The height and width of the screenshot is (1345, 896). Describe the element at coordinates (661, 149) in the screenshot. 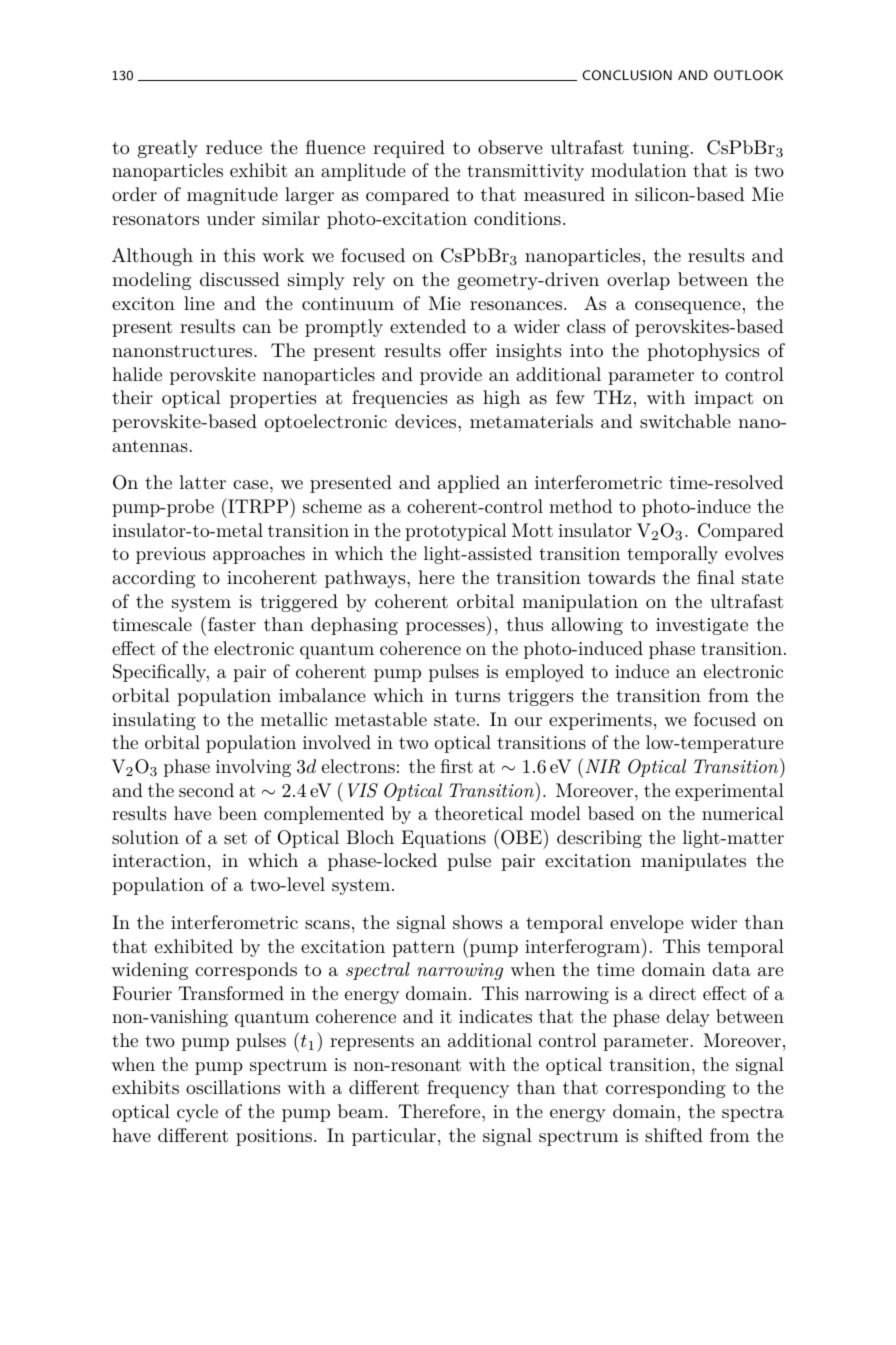

I see `tuning` at that location.
